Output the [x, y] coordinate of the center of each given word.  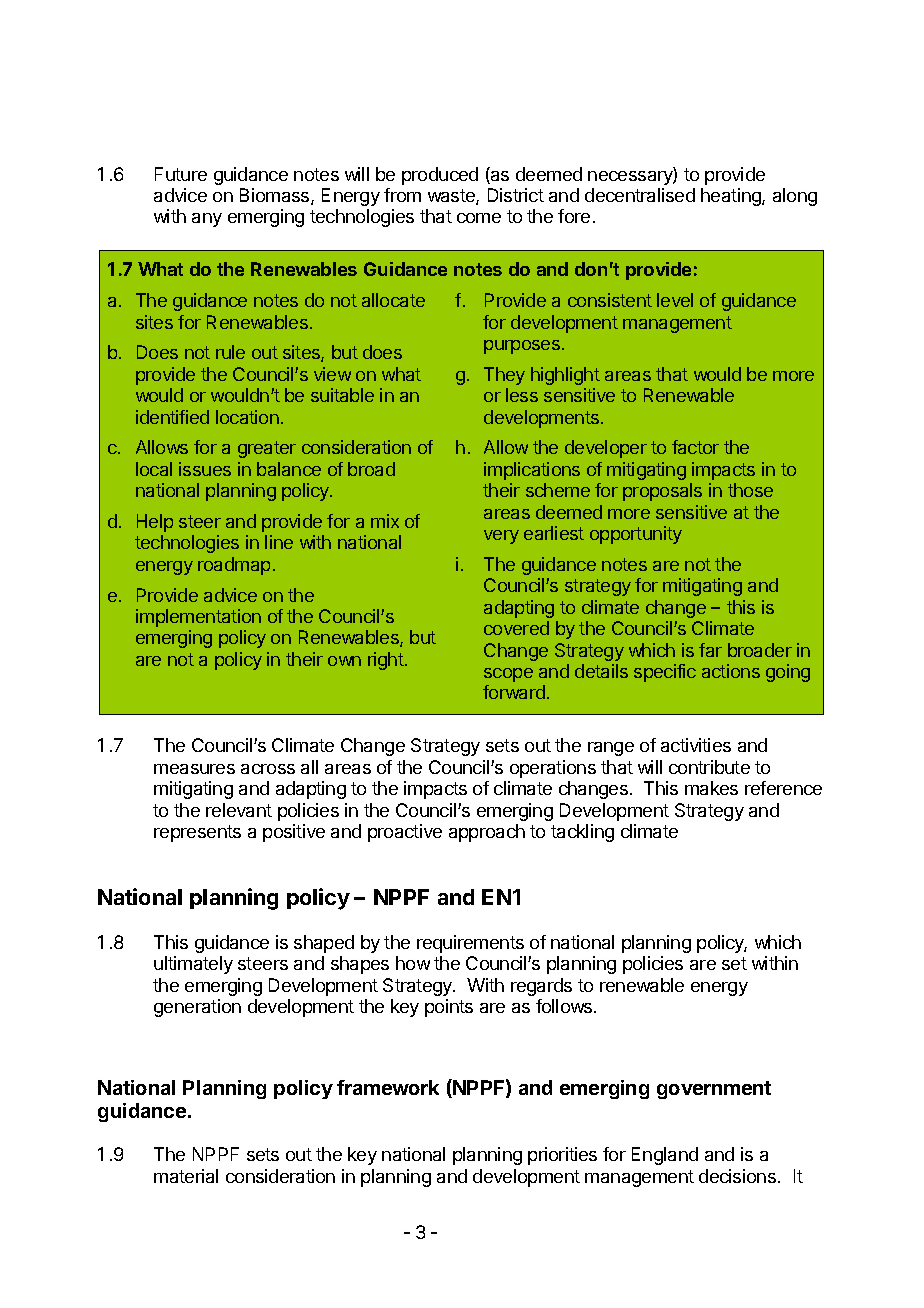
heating [732, 197]
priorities [562, 1156]
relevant [239, 810]
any [207, 220]
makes [711, 788]
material [186, 1176]
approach [487, 833]
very [501, 537]
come [479, 218]
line [279, 542]
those [750, 490]
